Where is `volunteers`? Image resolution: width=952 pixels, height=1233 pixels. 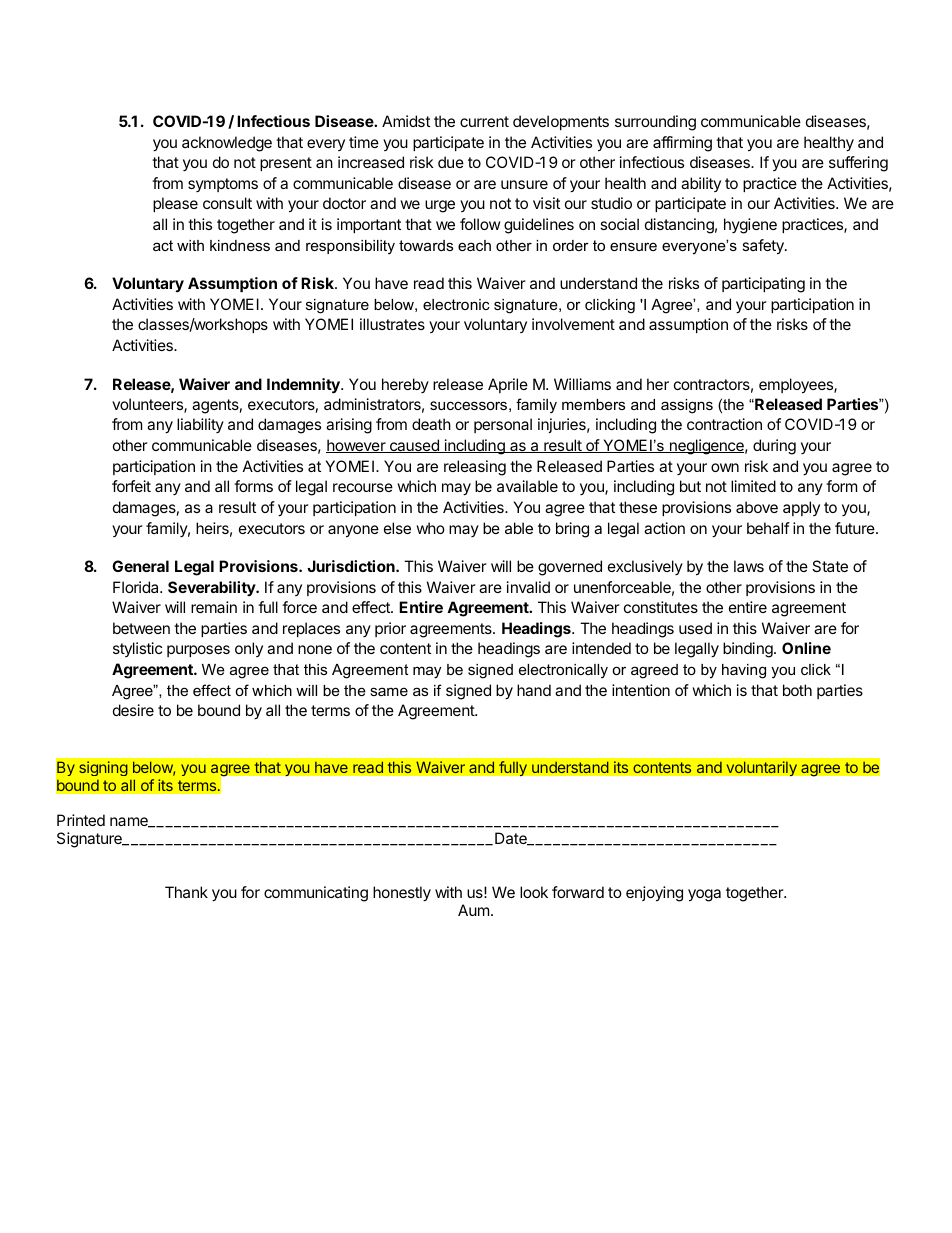 volunteers is located at coordinates (148, 405).
